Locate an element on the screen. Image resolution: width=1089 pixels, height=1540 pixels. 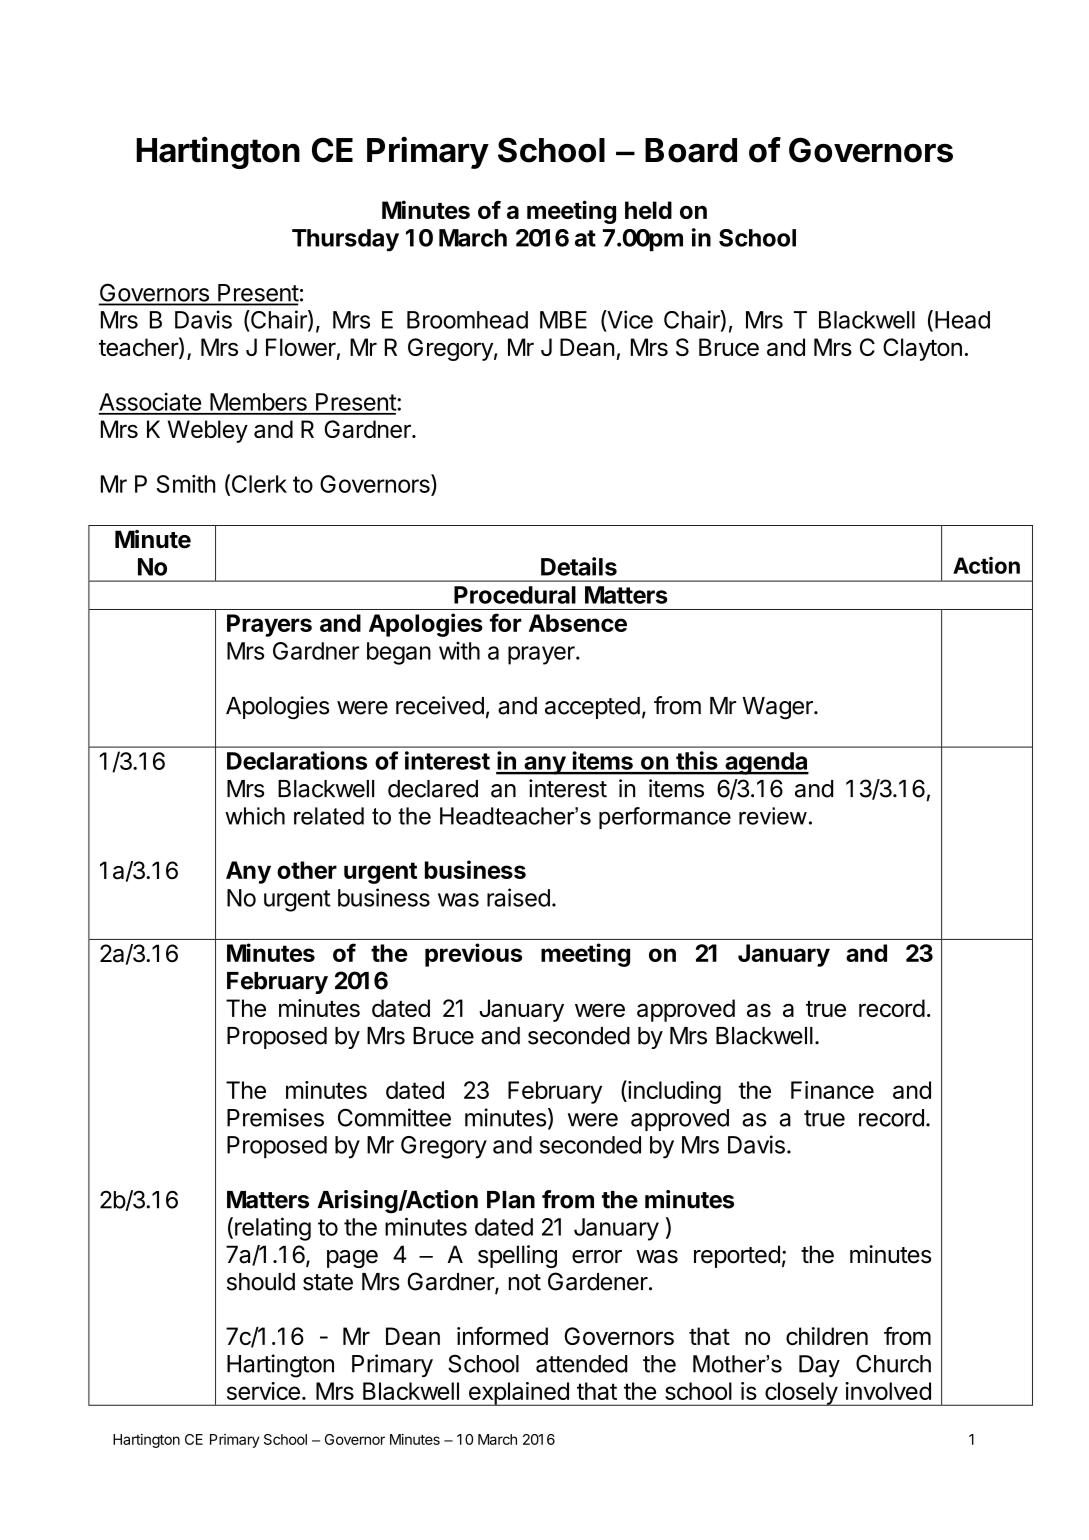
Thursday is located at coordinates (345, 240).
